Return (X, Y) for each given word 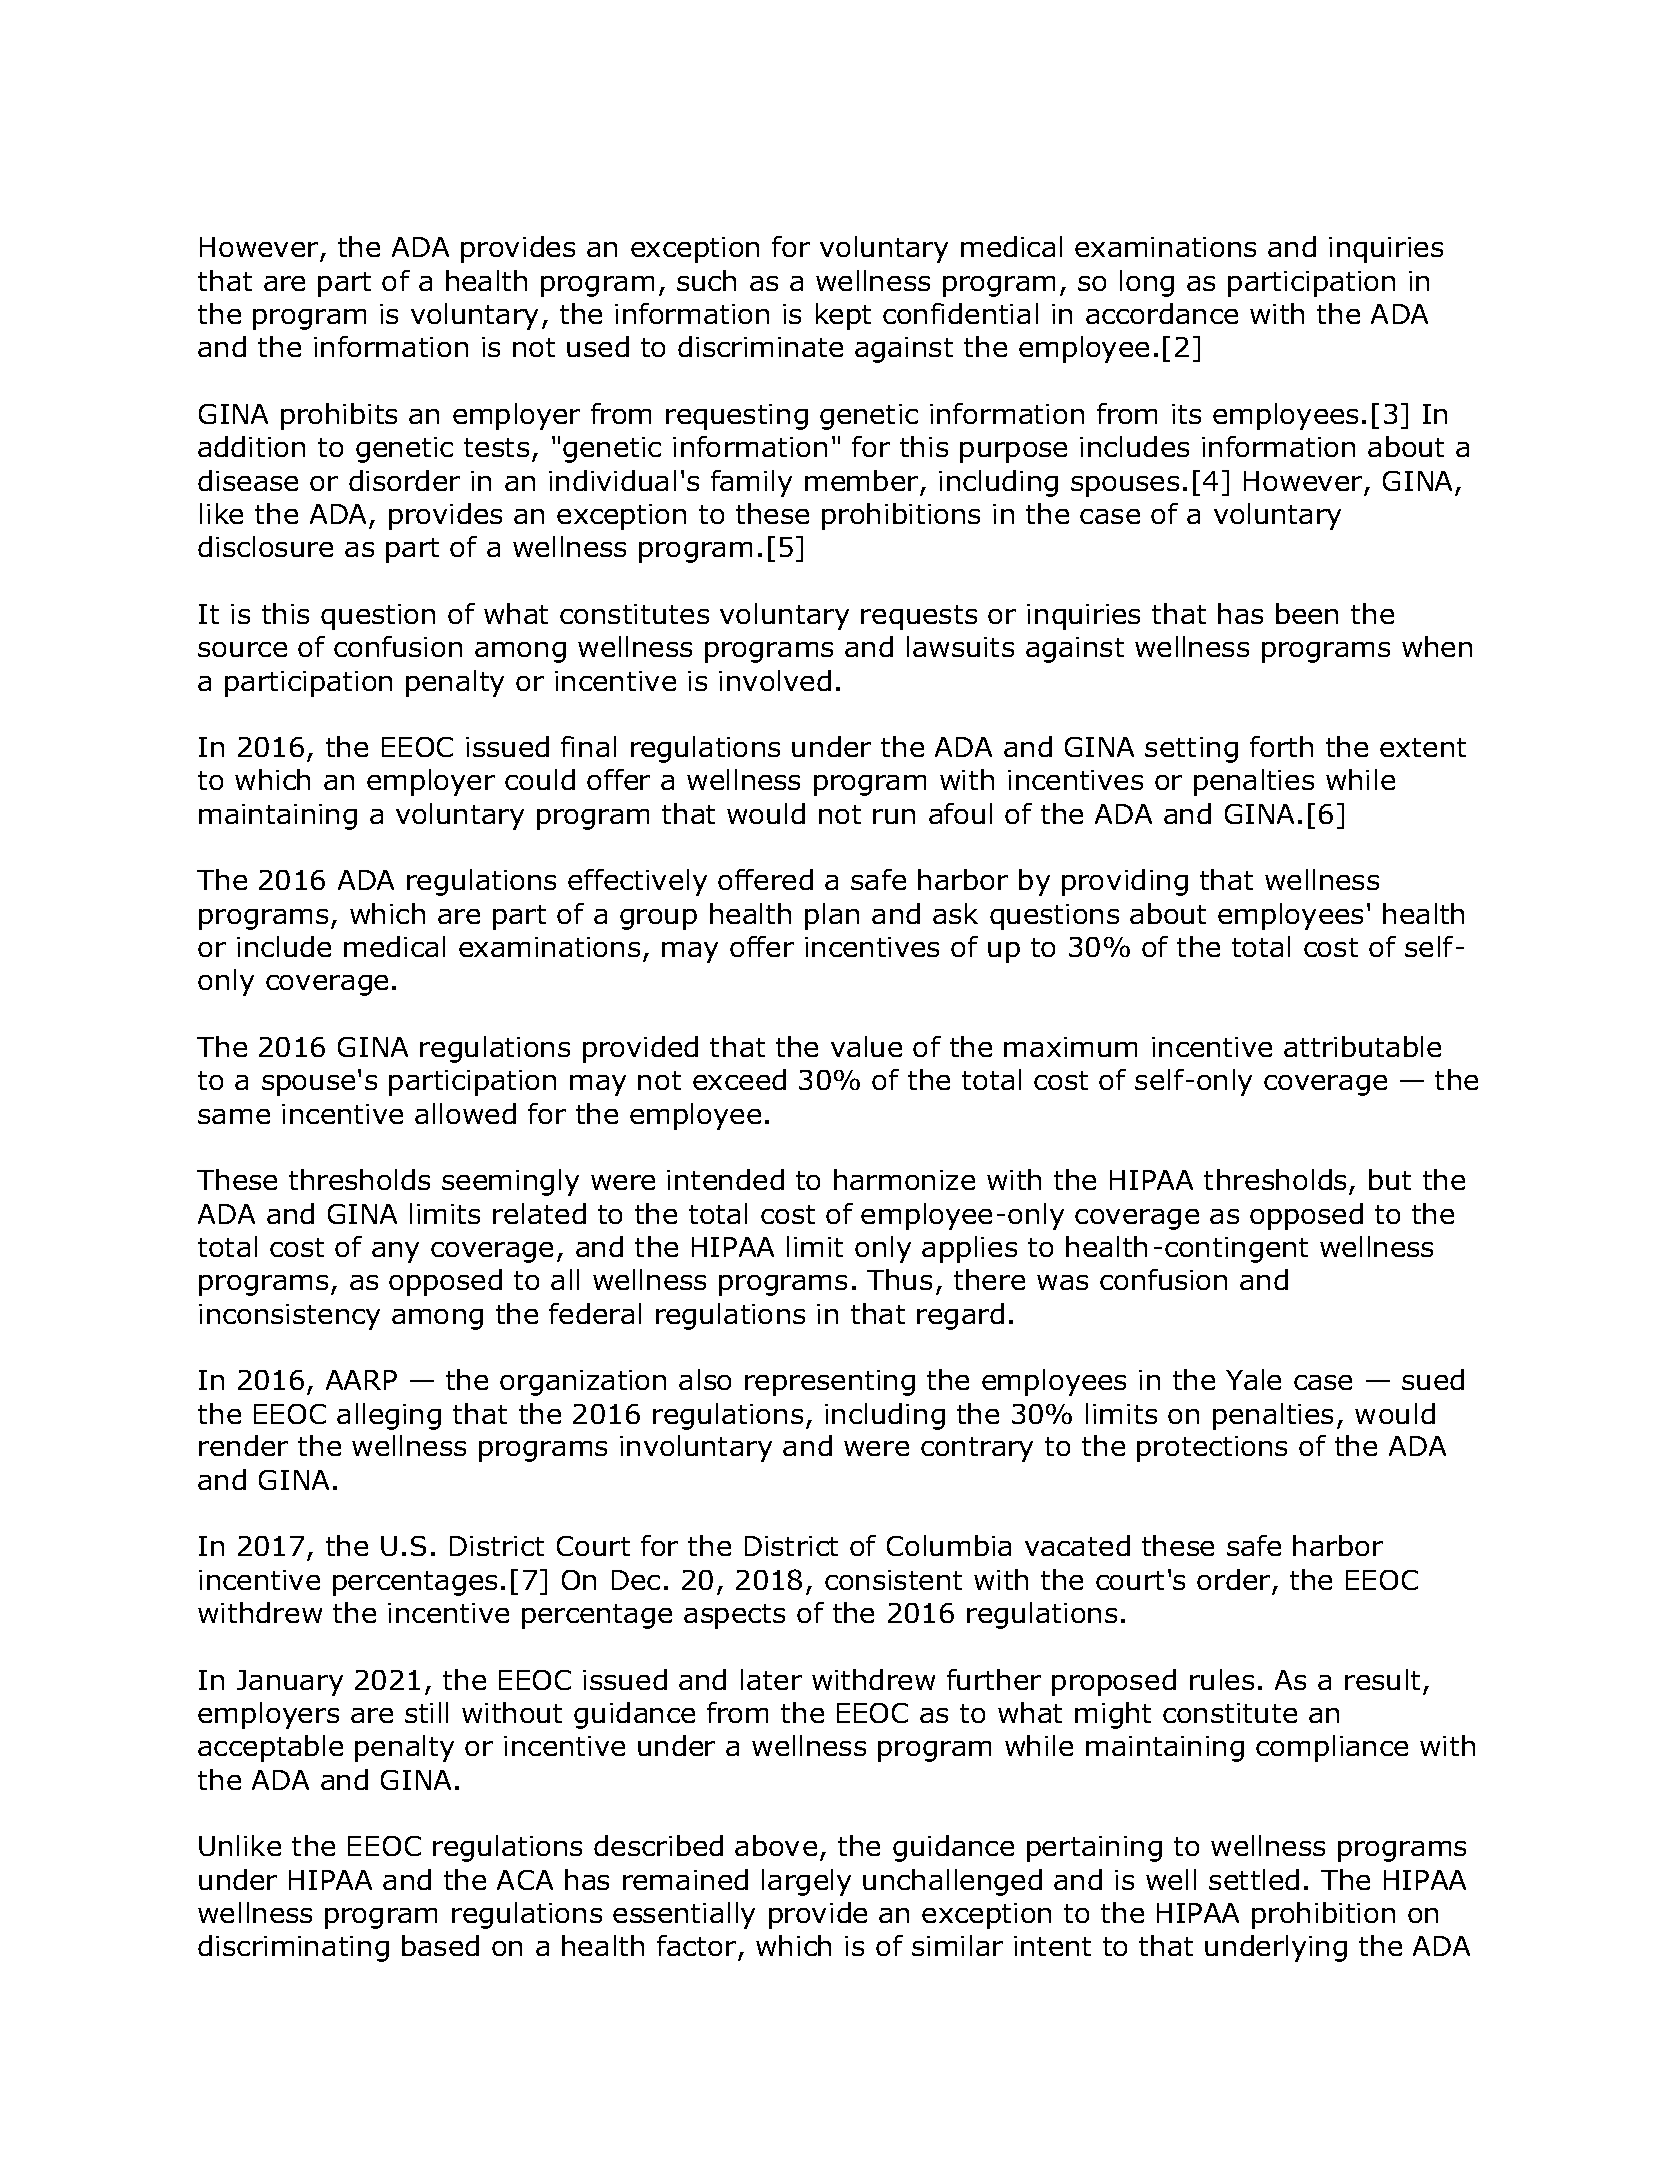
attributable (1362, 1046)
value (866, 1046)
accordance (1162, 313)
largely (806, 1882)
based (440, 1945)
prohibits (339, 416)
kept (843, 316)
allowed (465, 1113)
